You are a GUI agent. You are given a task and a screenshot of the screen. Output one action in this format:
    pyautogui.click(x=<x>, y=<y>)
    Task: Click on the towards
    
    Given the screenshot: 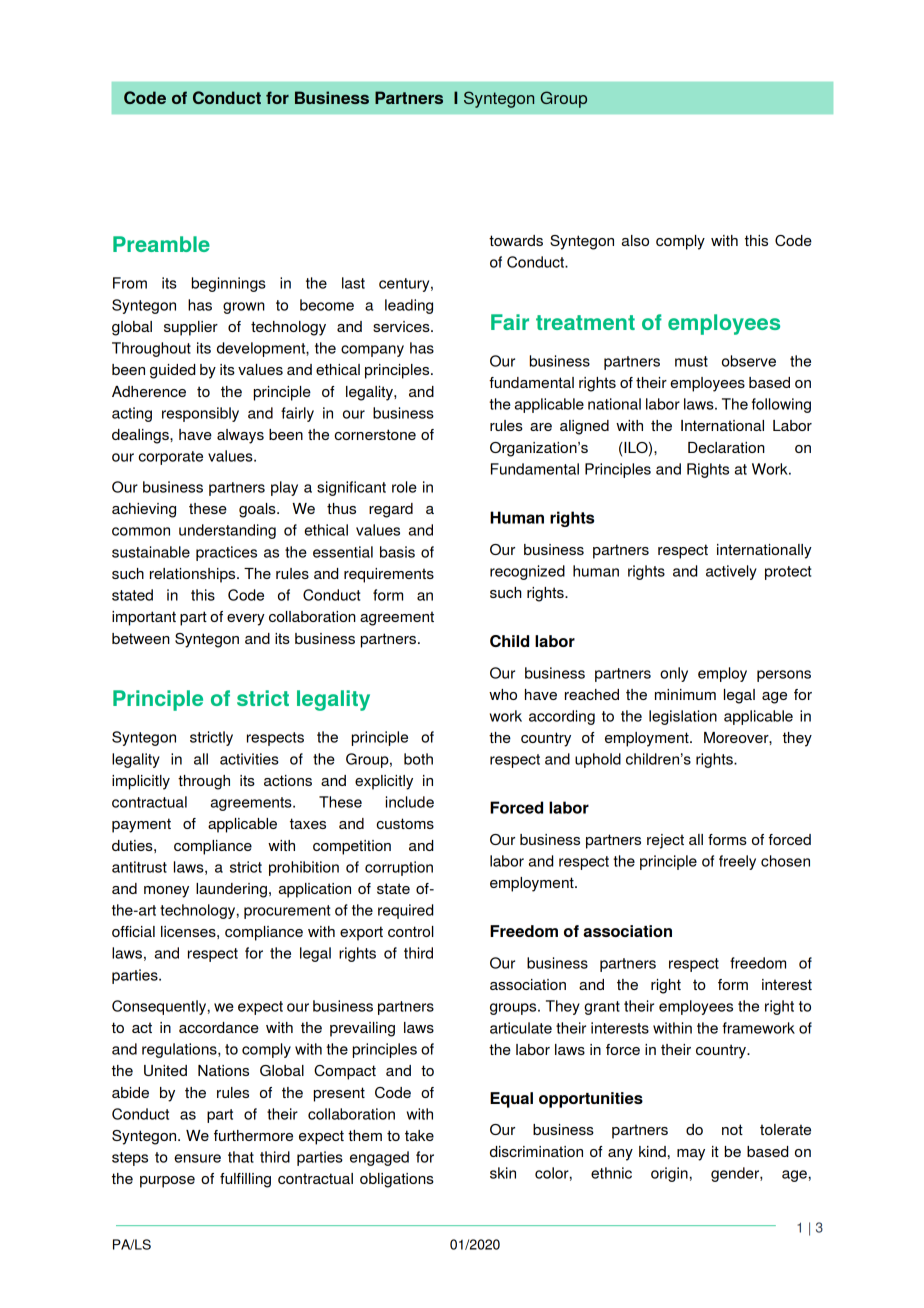 What is the action you would take?
    pyautogui.click(x=516, y=240)
